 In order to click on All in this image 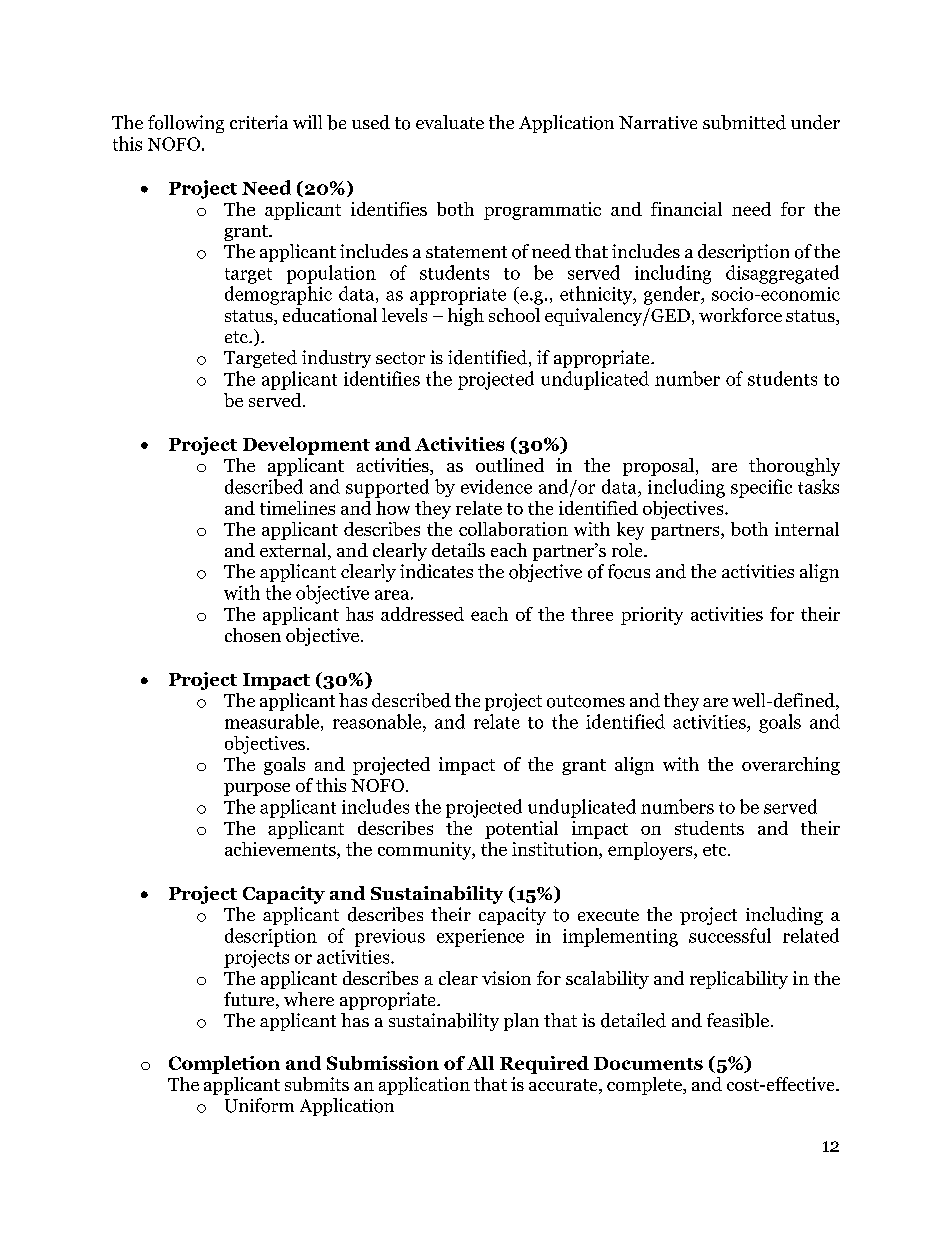, I will do `click(480, 1063)`.
